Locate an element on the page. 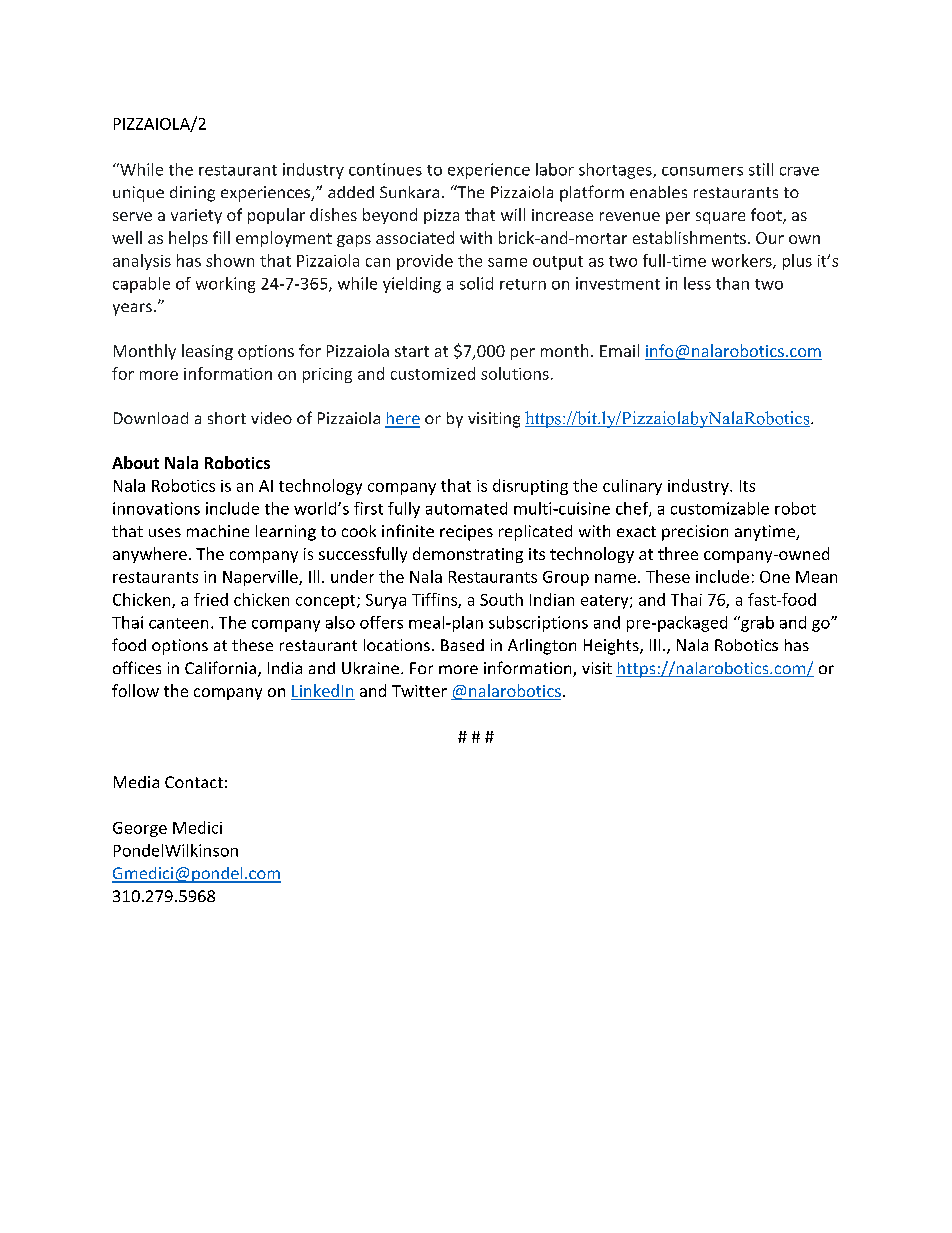 This image has height=1233, width=952. automated is located at coordinates (466, 508).
